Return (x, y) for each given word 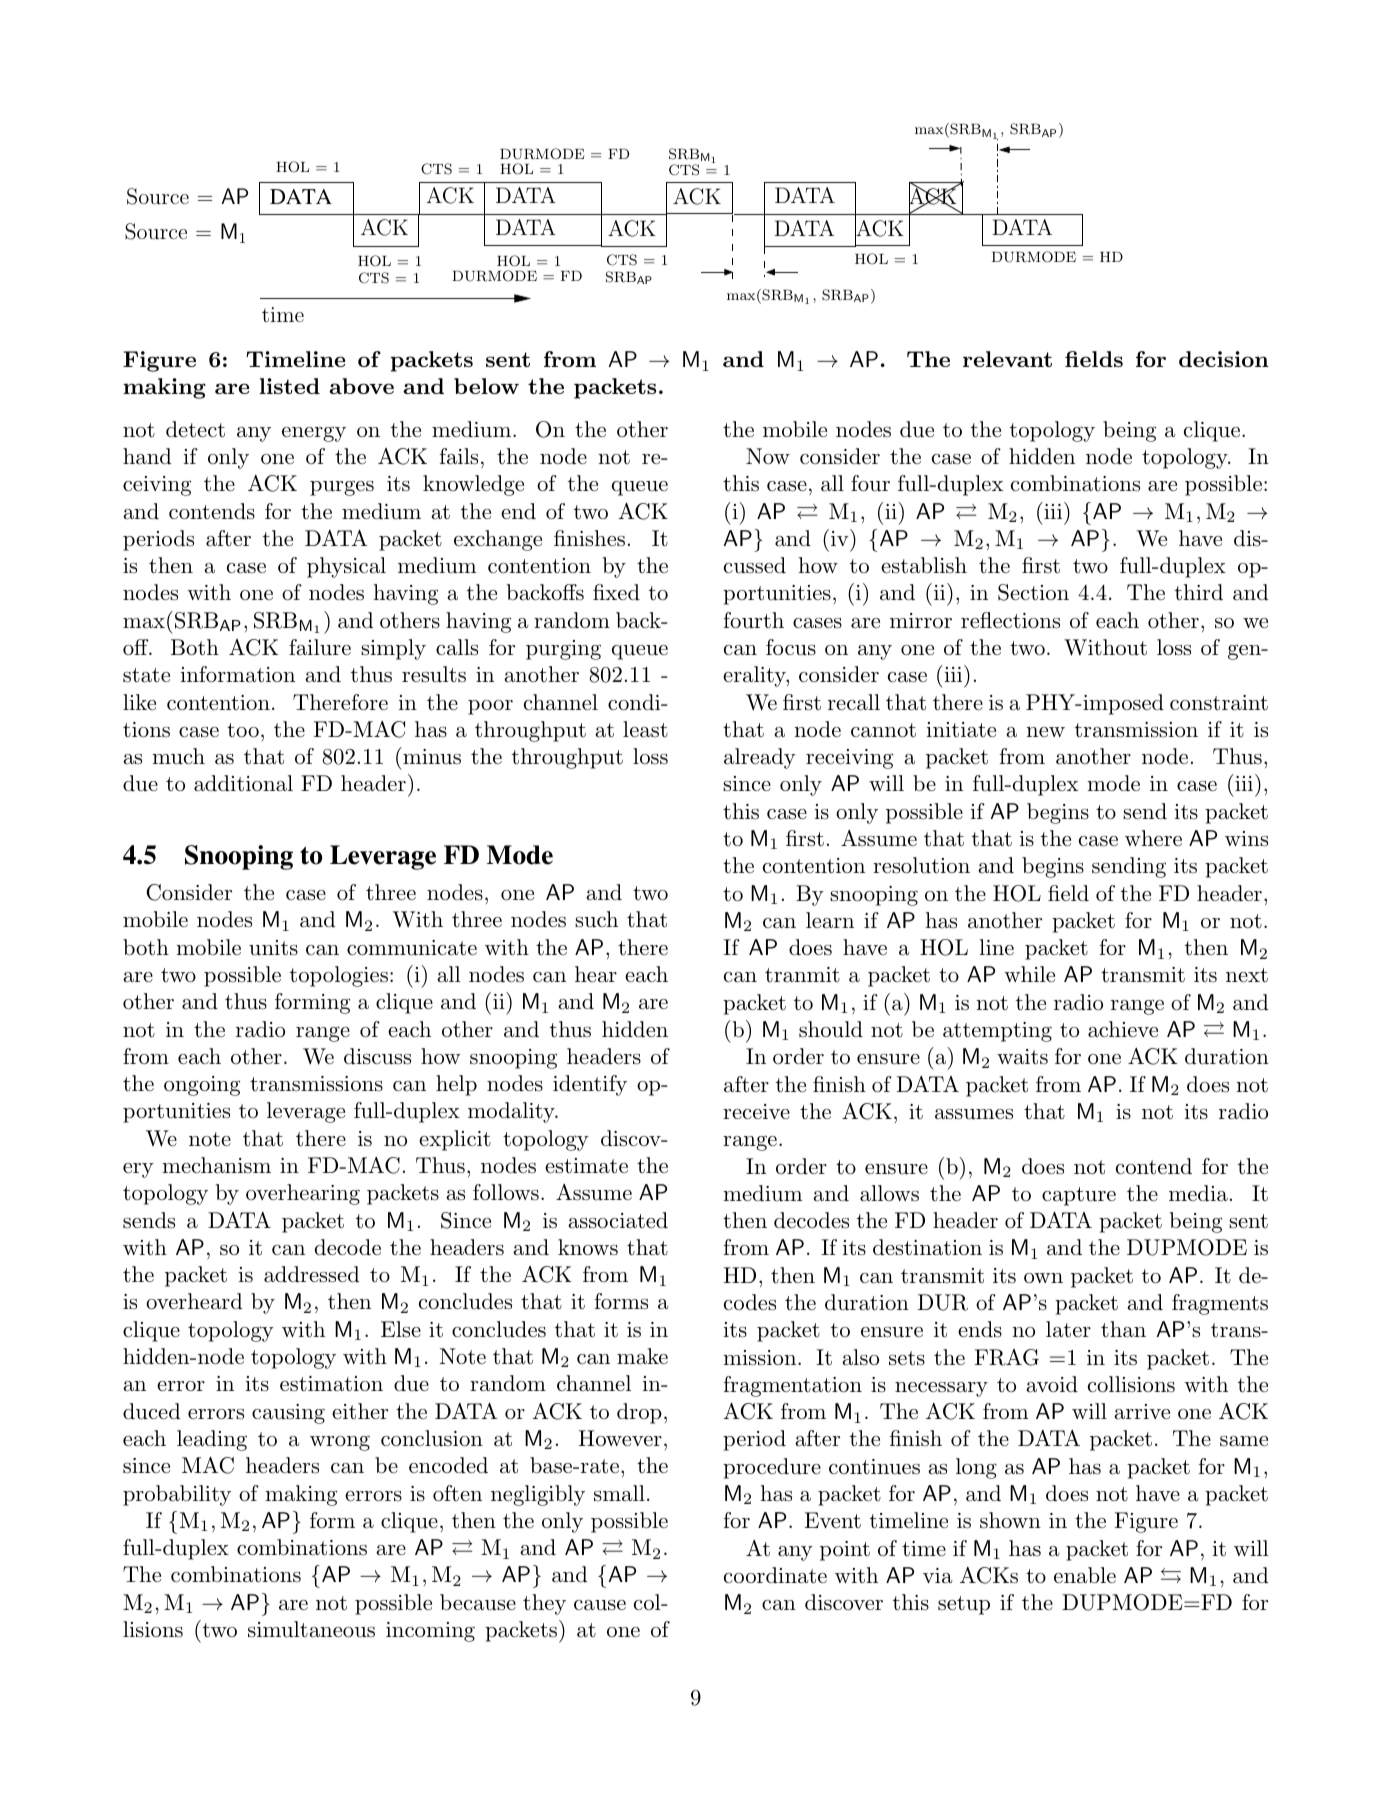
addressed (311, 1274)
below (486, 386)
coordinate (775, 1575)
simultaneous (311, 1629)
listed (290, 386)
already (760, 758)
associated (618, 1220)
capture (1079, 1196)
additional (243, 783)
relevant (1007, 359)
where (1153, 838)
